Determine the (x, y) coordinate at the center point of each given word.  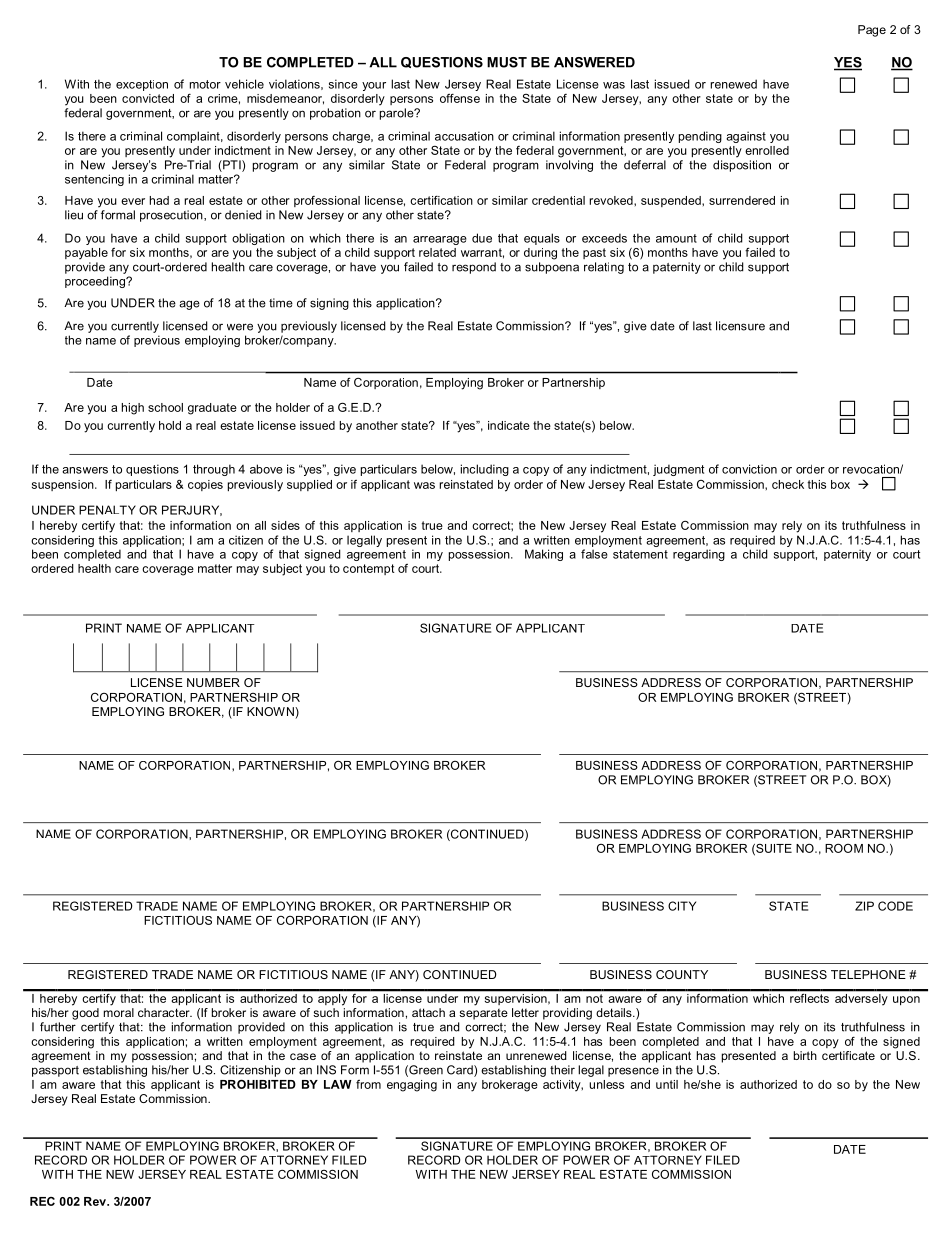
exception (142, 85)
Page (872, 31)
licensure (740, 326)
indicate (509, 425)
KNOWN (271, 711)
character (165, 1012)
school (165, 407)
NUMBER (213, 682)
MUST (507, 62)
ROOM (844, 848)
